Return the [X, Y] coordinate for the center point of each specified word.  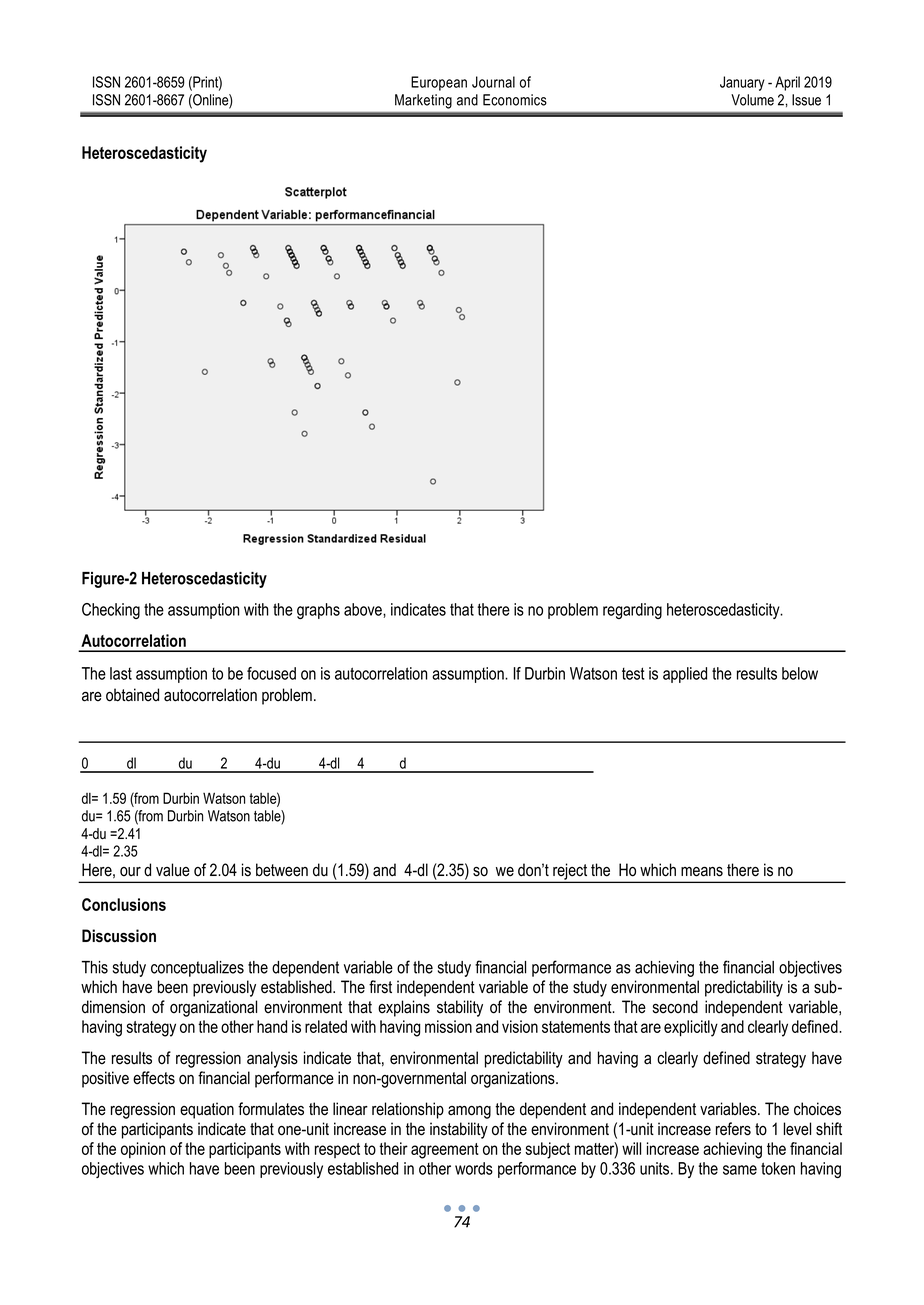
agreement [445, 1151]
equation [207, 1110]
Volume [752, 100]
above [364, 609]
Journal [493, 82]
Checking [111, 611]
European [439, 83]
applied [685, 675]
